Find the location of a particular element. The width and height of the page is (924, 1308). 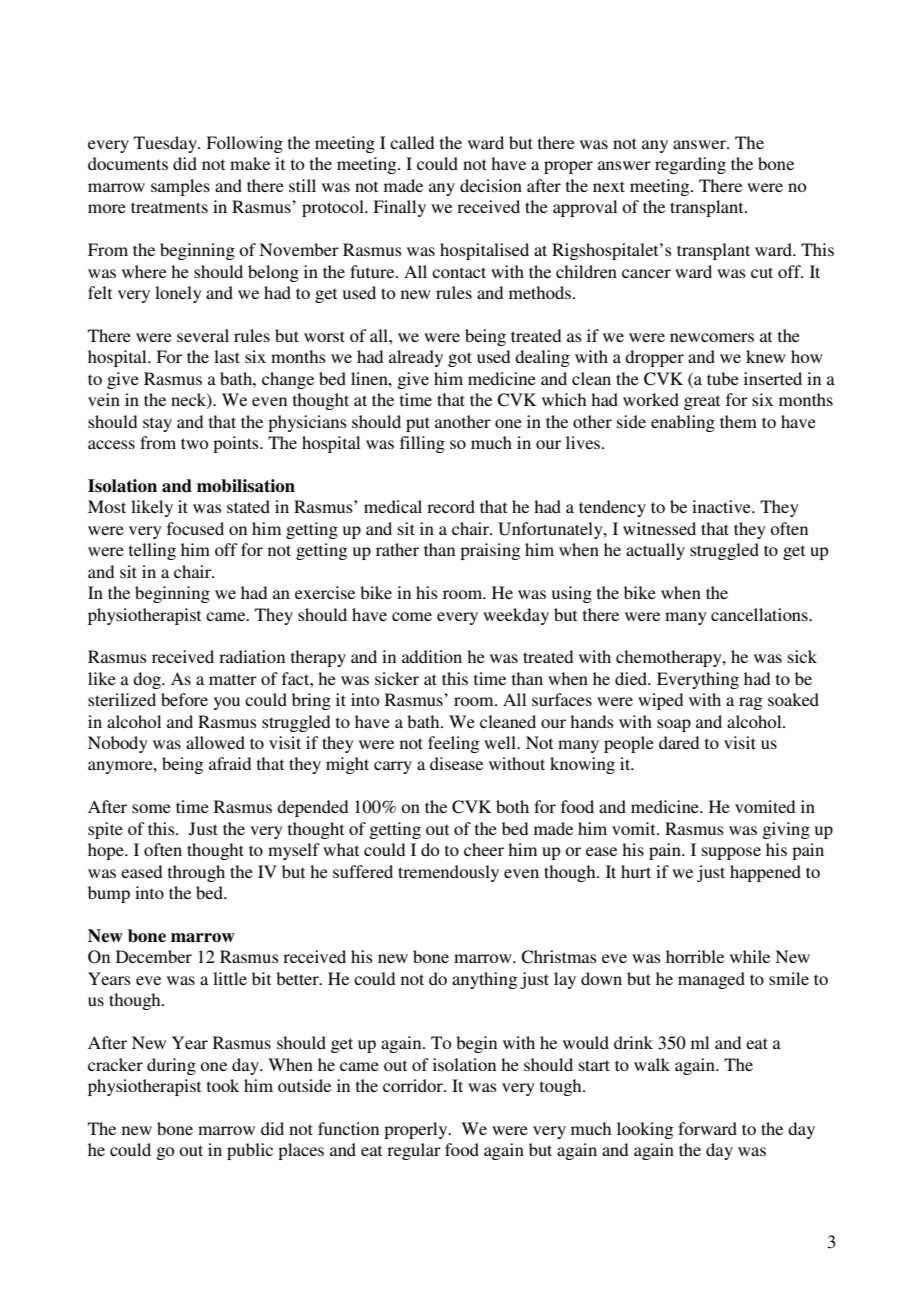

several is located at coordinates (203, 335).
